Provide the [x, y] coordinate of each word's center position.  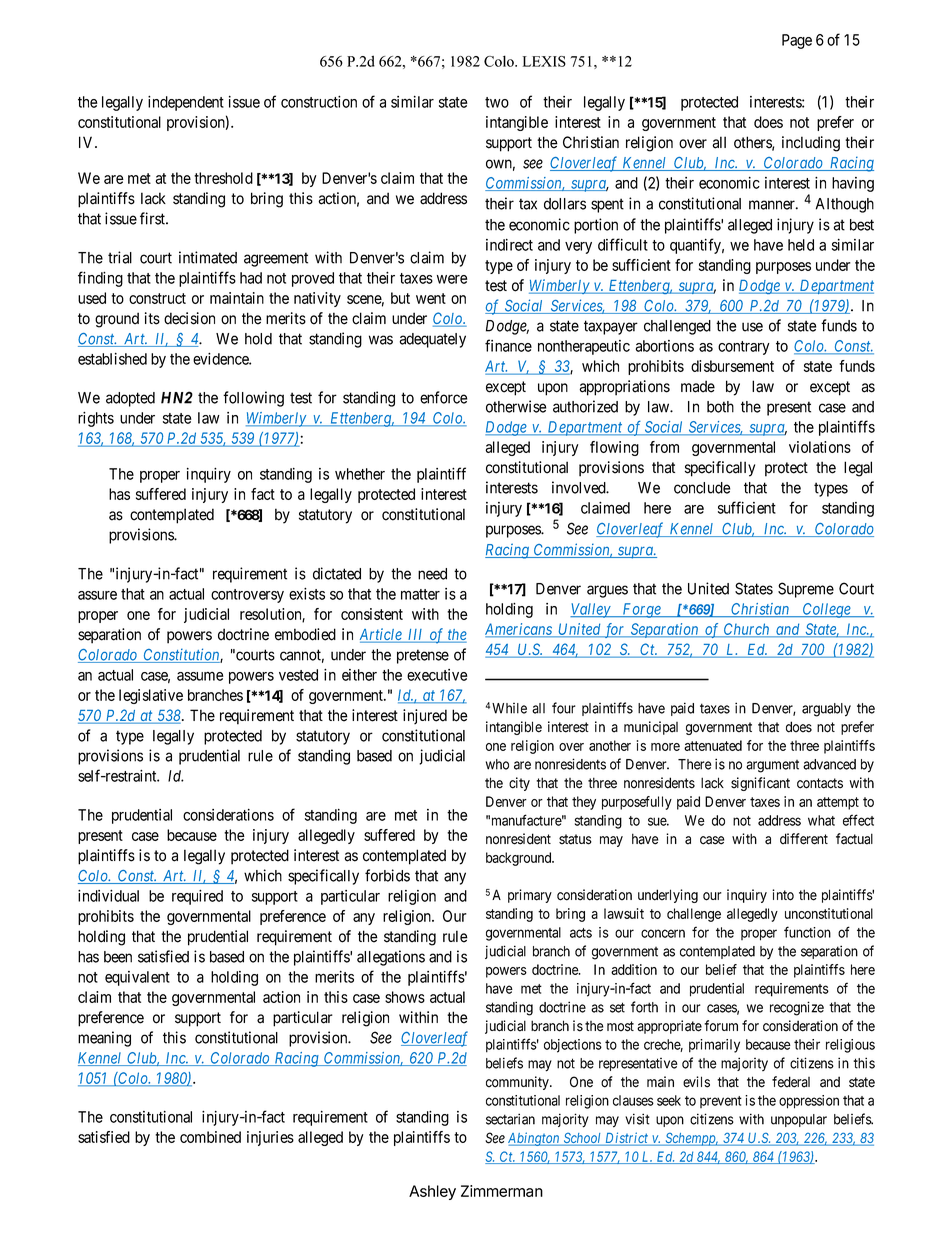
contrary [744, 348]
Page [797, 41]
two [497, 102]
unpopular [799, 1120]
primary [530, 896]
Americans [519, 630]
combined [210, 1137]
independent [186, 103]
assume [200, 676]
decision [189, 318]
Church [747, 630]
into [783, 895]
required [197, 897]
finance [508, 345]
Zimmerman [502, 1191]
